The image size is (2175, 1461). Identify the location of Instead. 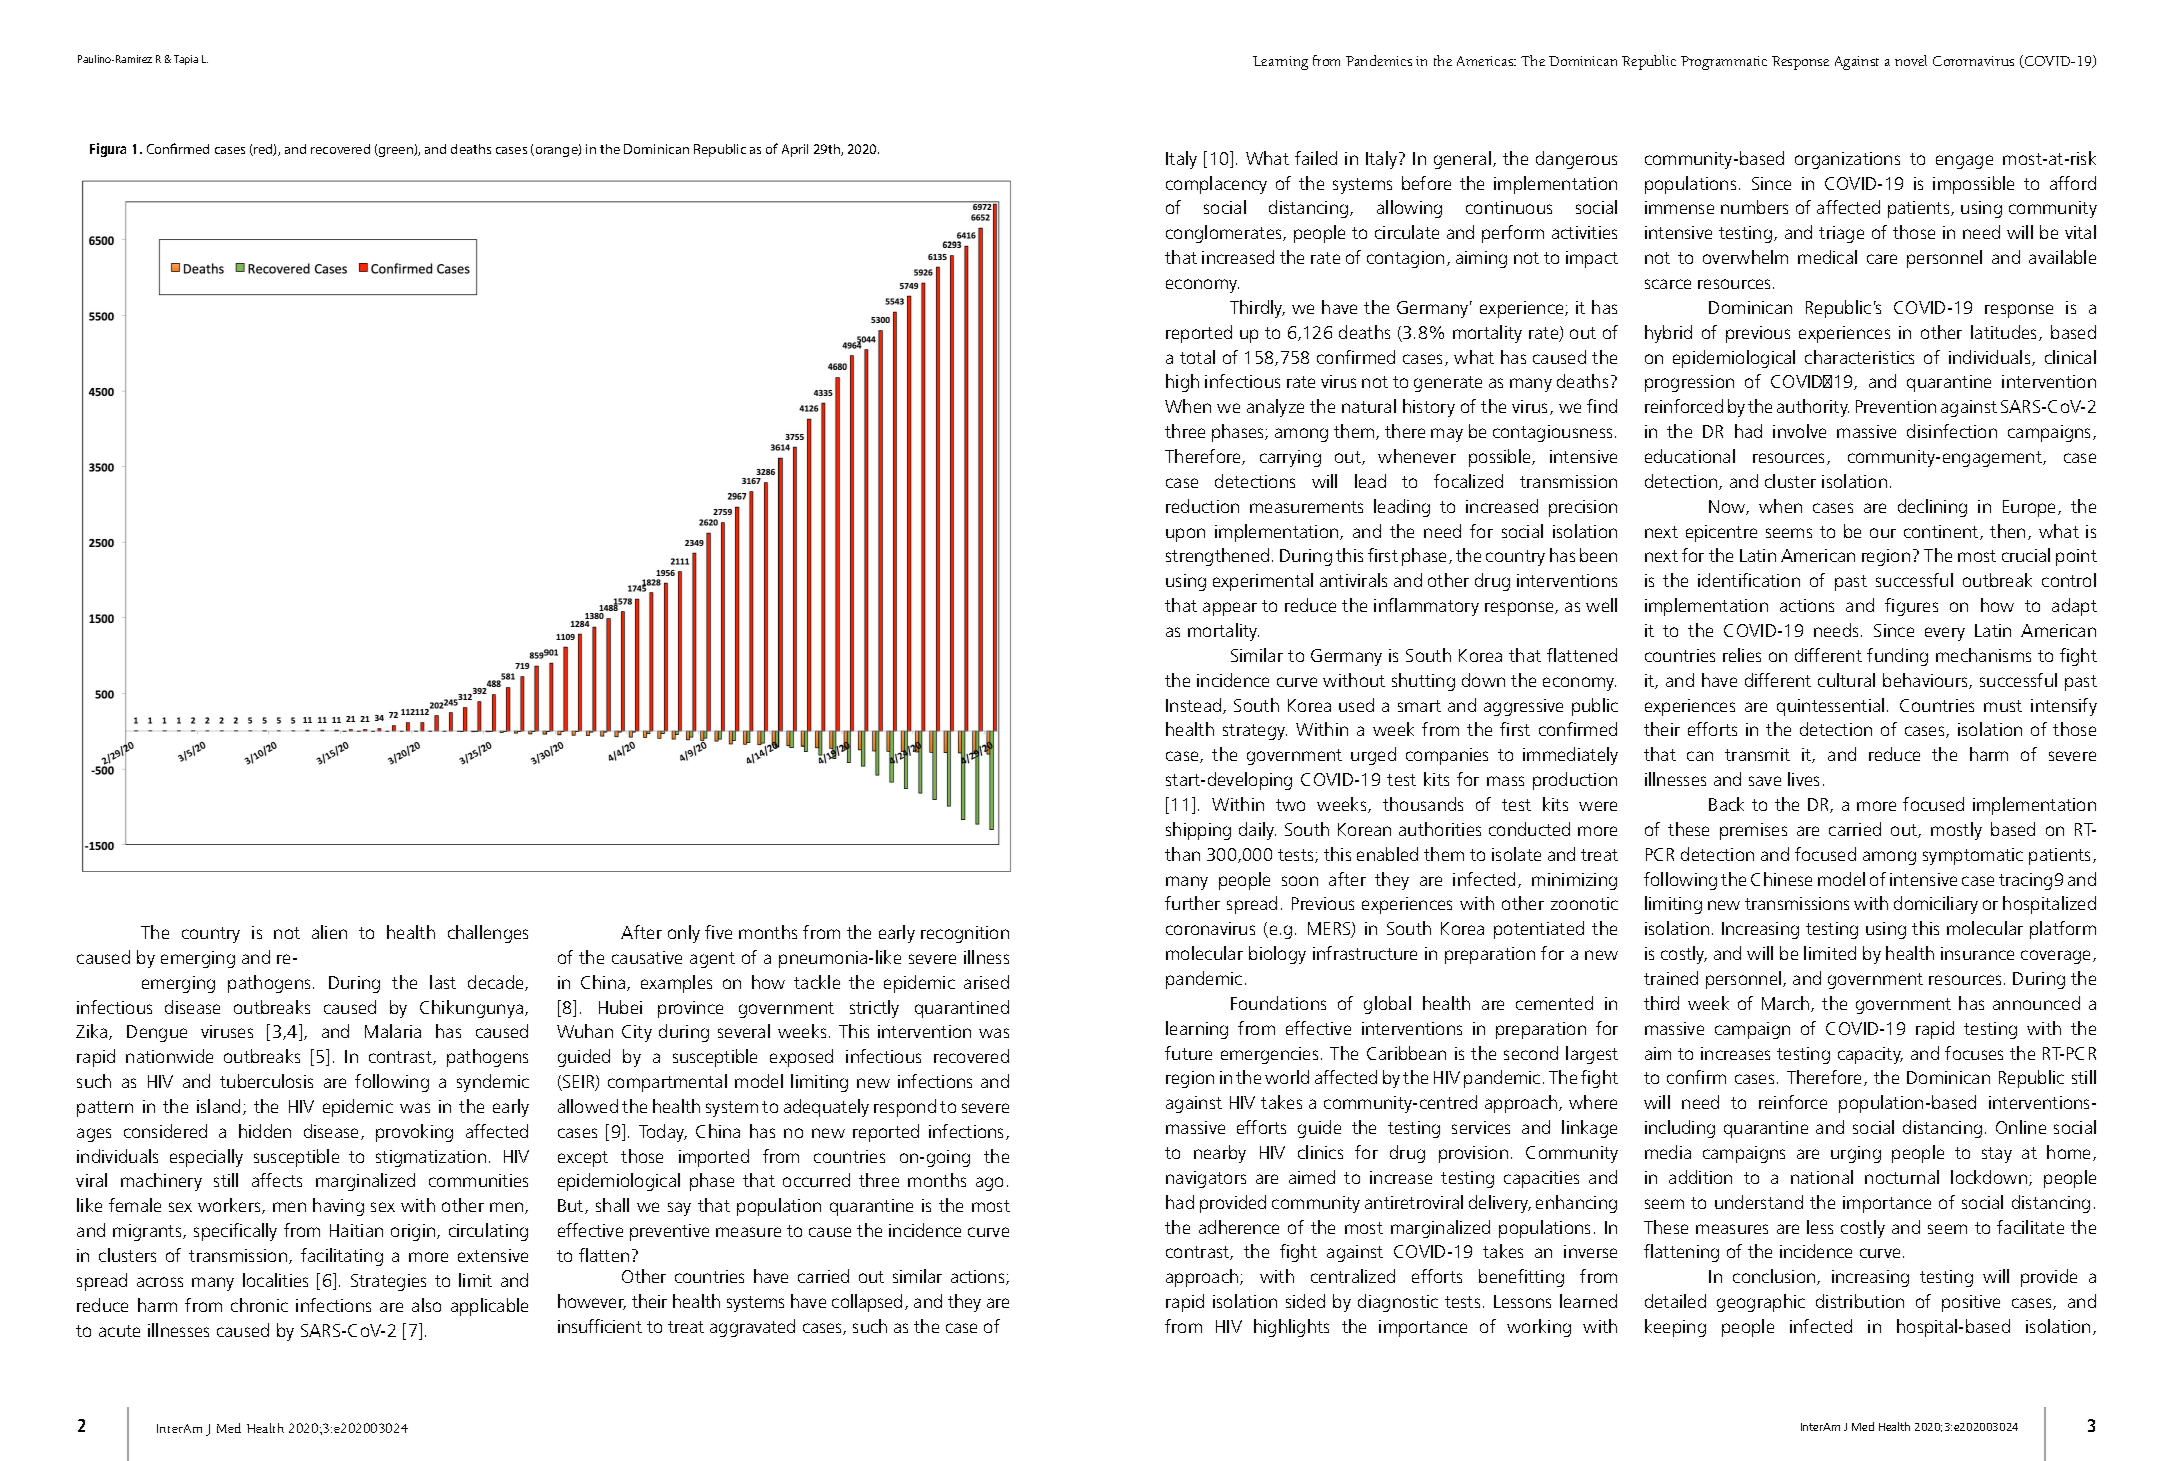
(1195, 706).
